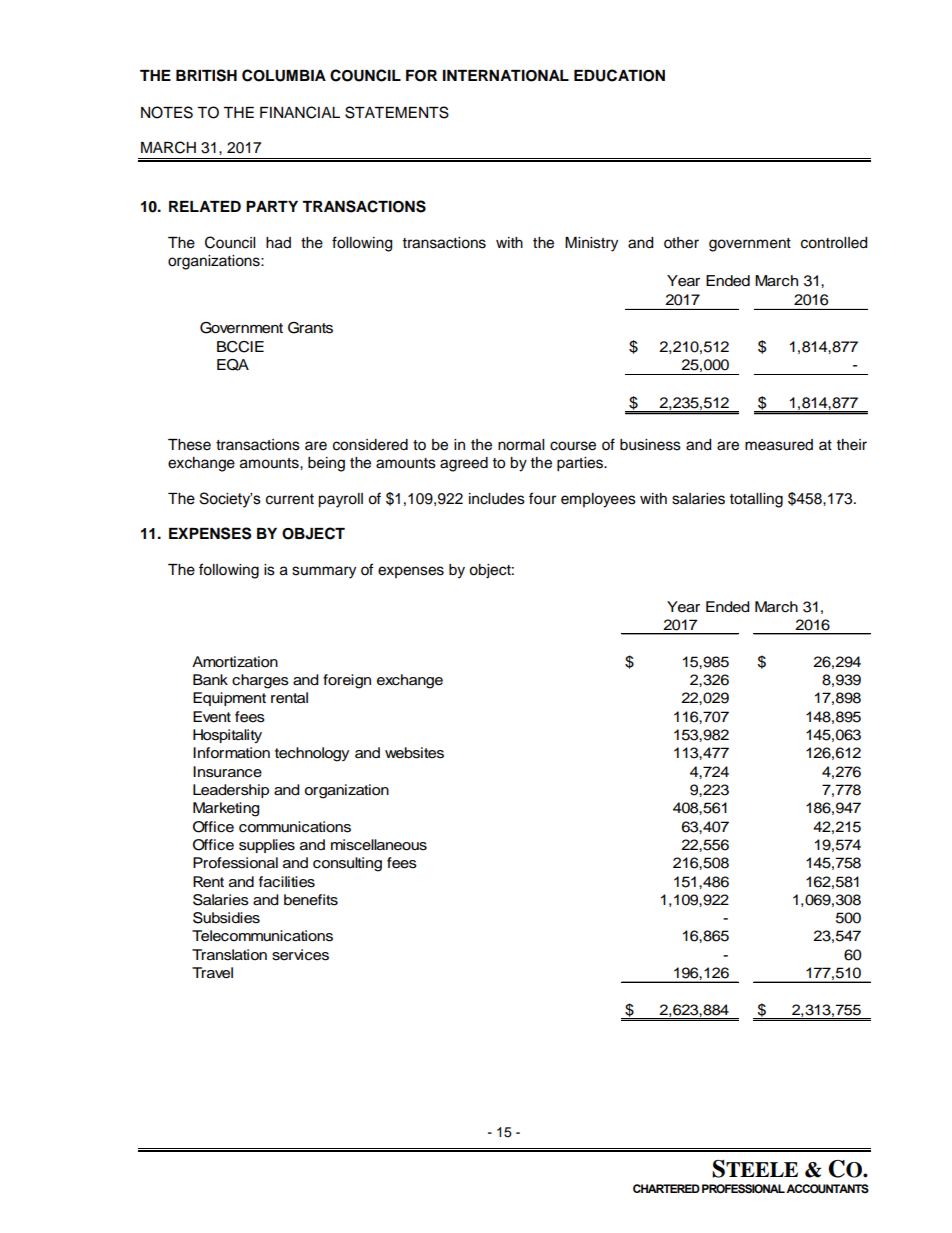 The image size is (952, 1233). What do you see at coordinates (506, 76) in the screenshot?
I see `INTERNATIONAL` at bounding box center [506, 76].
